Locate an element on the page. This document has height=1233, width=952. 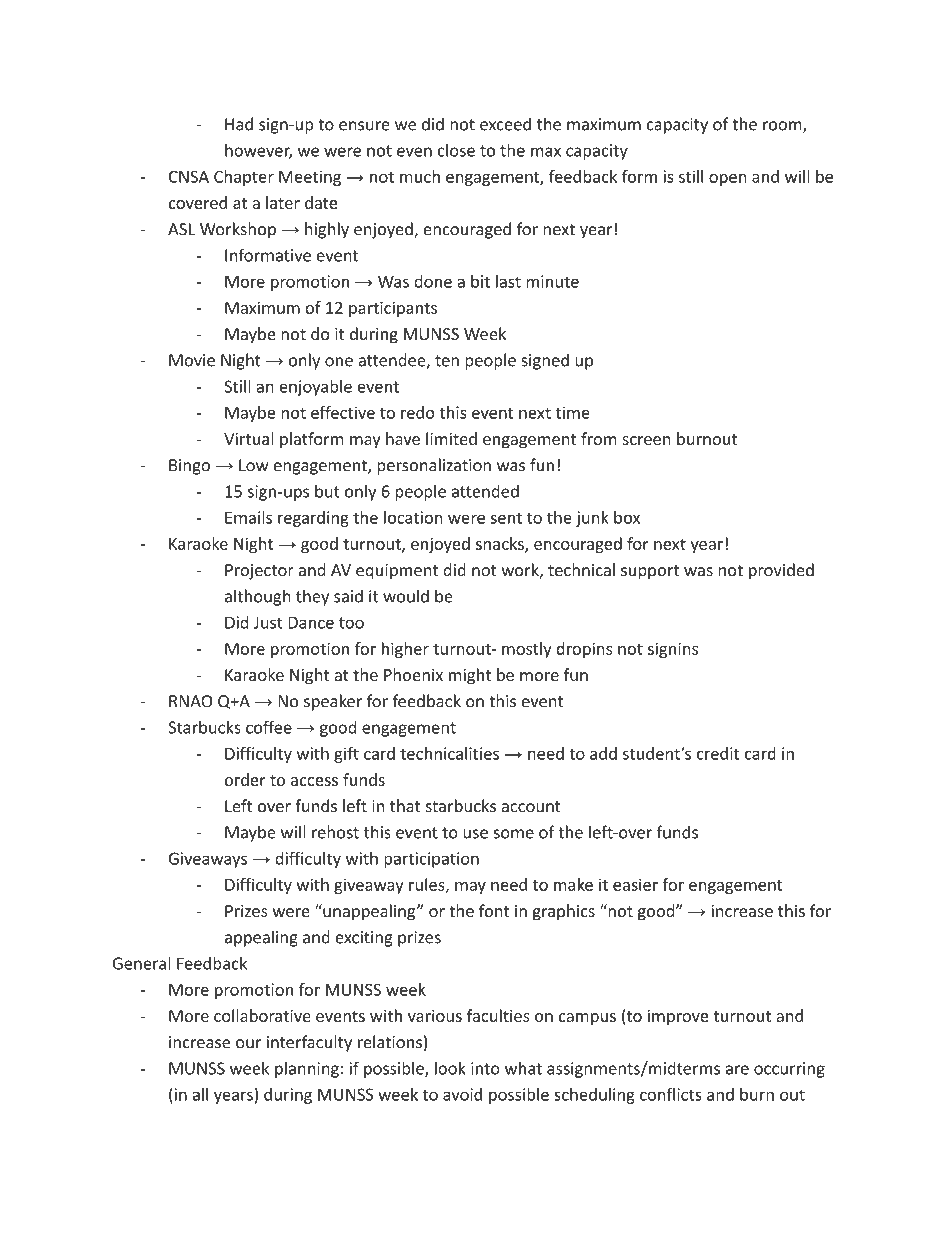
Bingo is located at coordinates (189, 467).
